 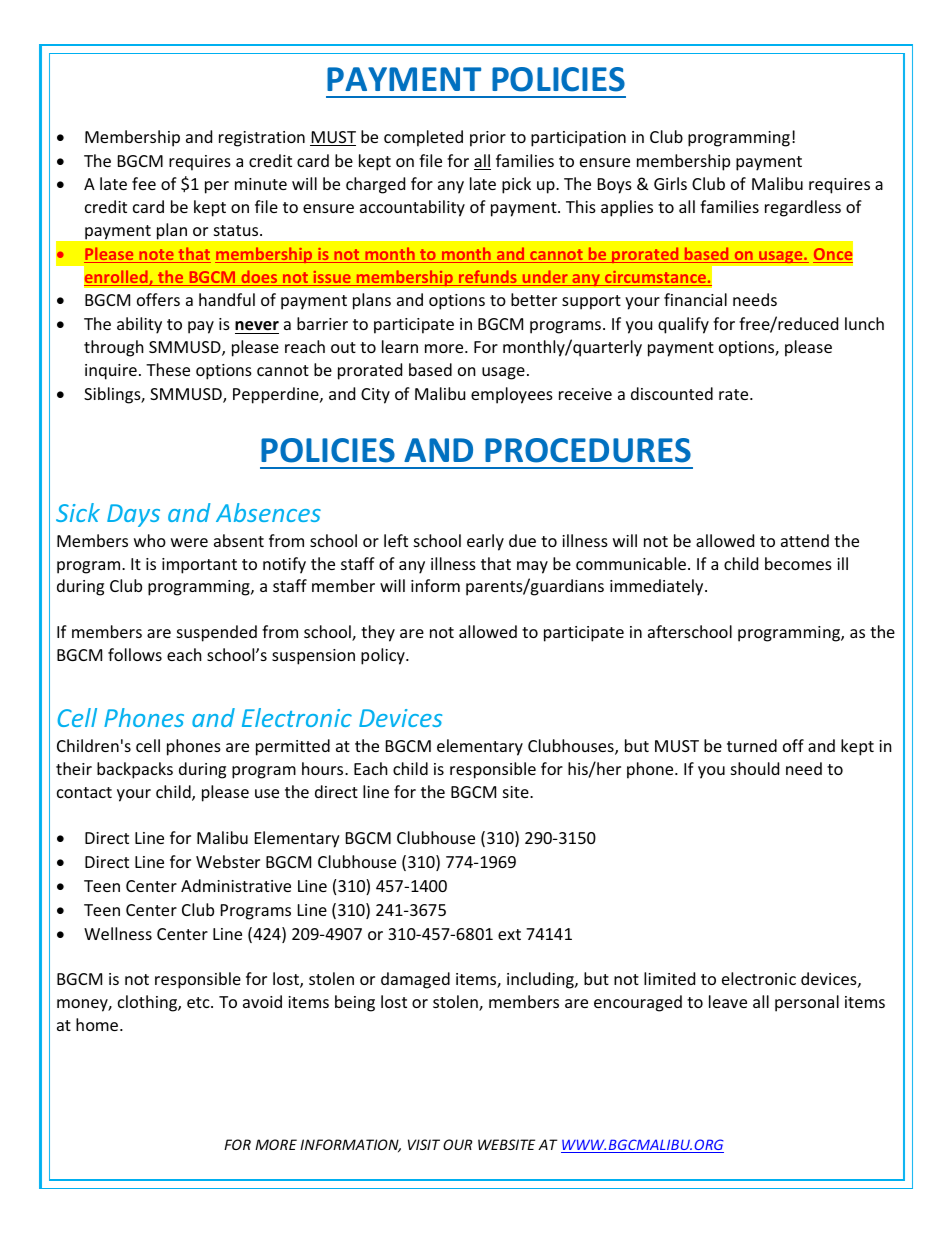 I want to click on prior, so click(x=488, y=139).
